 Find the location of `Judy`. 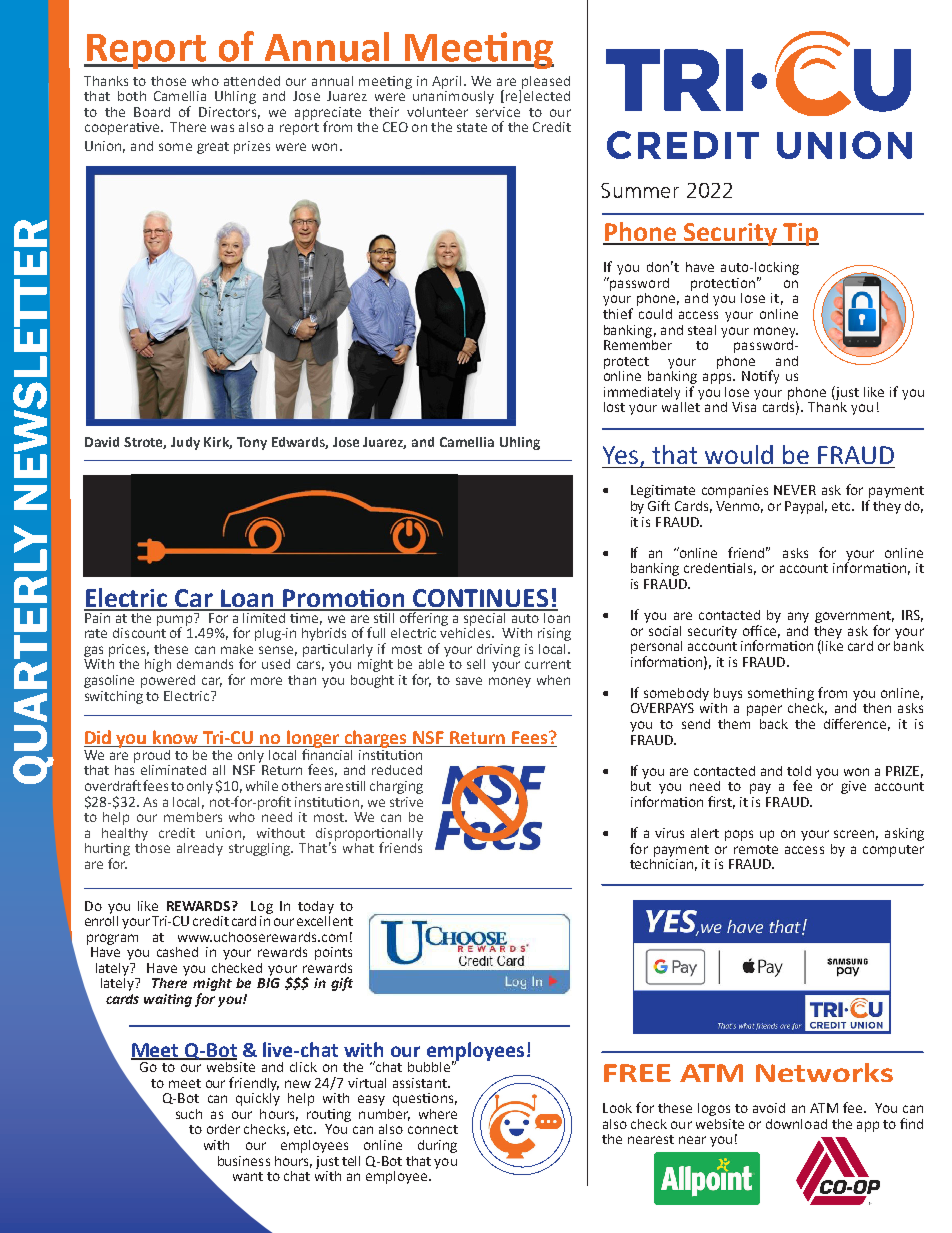

Judy is located at coordinates (185, 443).
